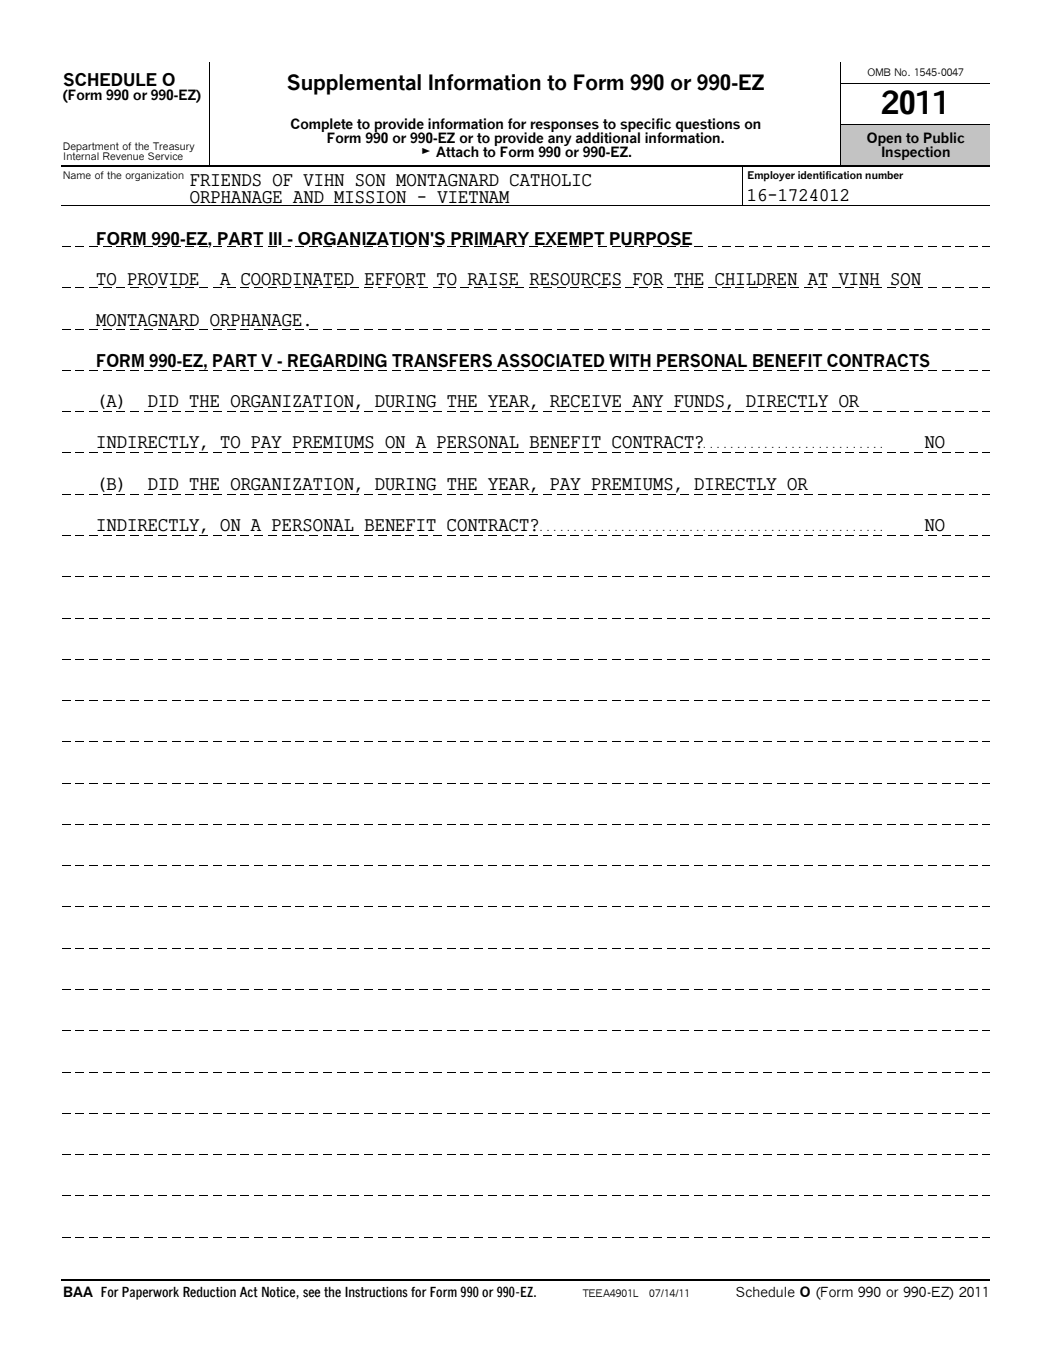 The image size is (1052, 1362). Describe the element at coordinates (78, 1291) in the screenshot. I see `BAA` at that location.
